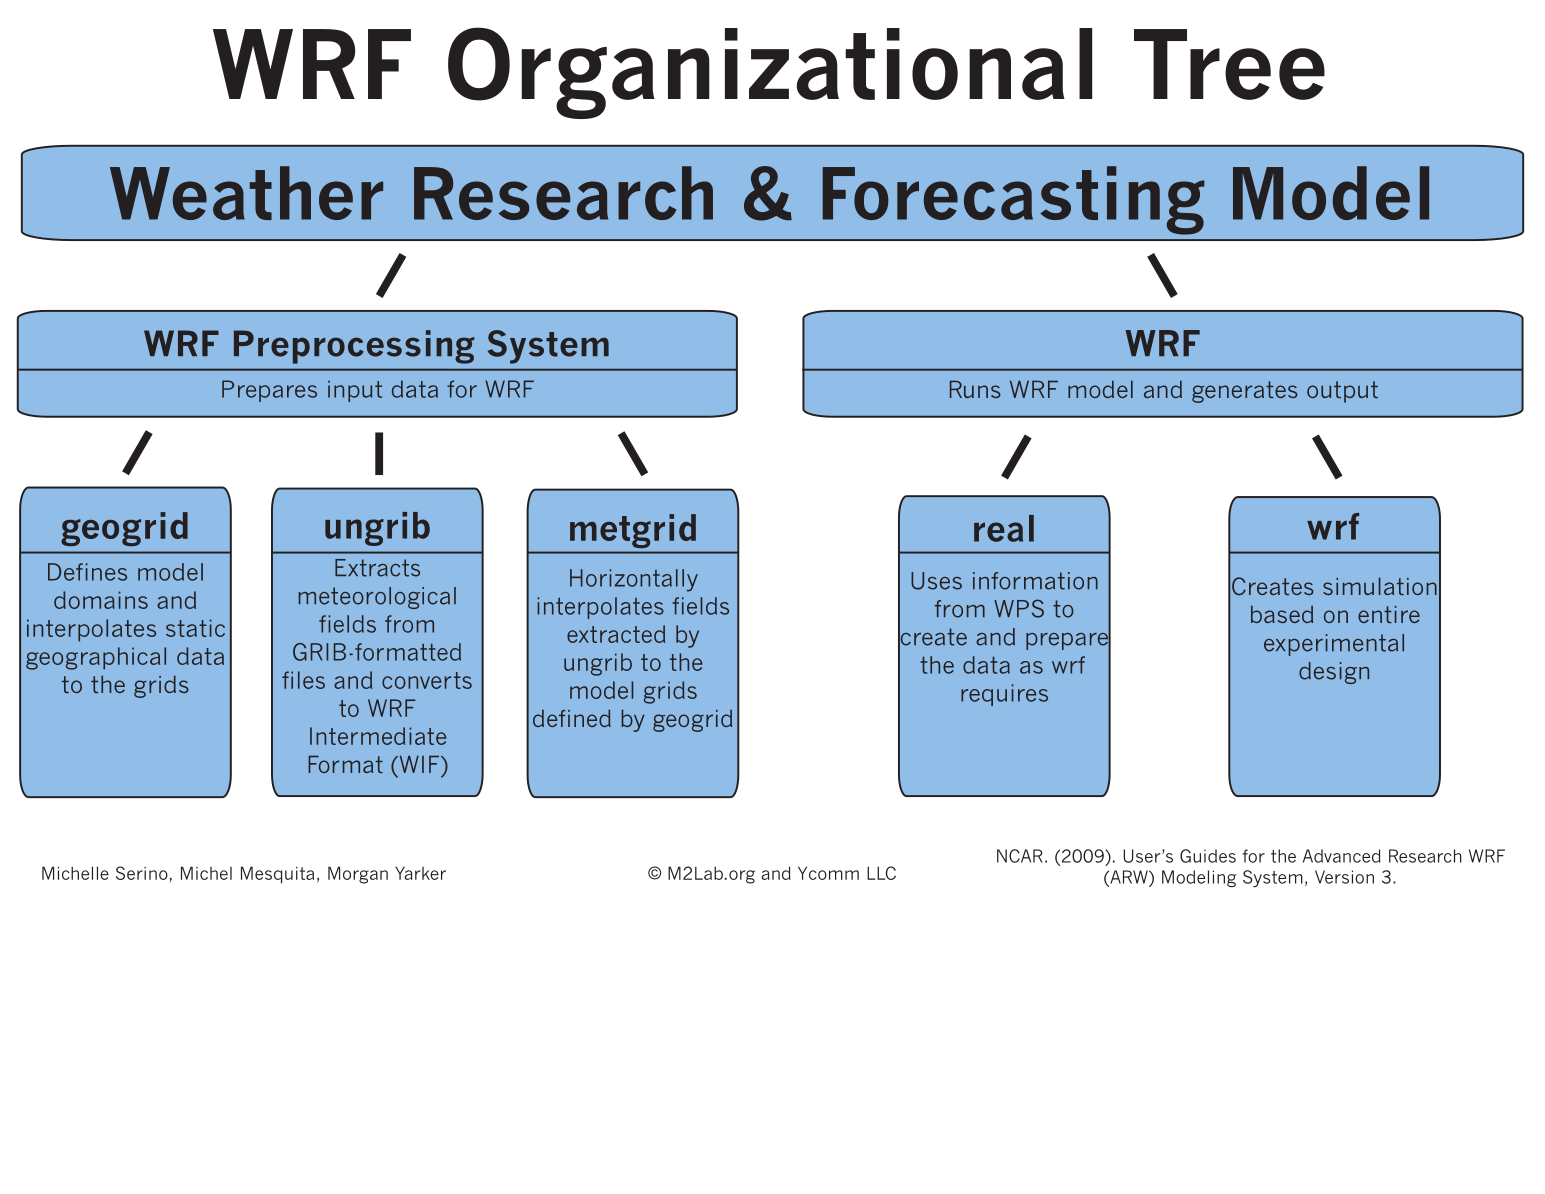 The width and height of the document is (1545, 1194). What do you see at coordinates (1004, 528) in the document?
I see `real` at bounding box center [1004, 528].
